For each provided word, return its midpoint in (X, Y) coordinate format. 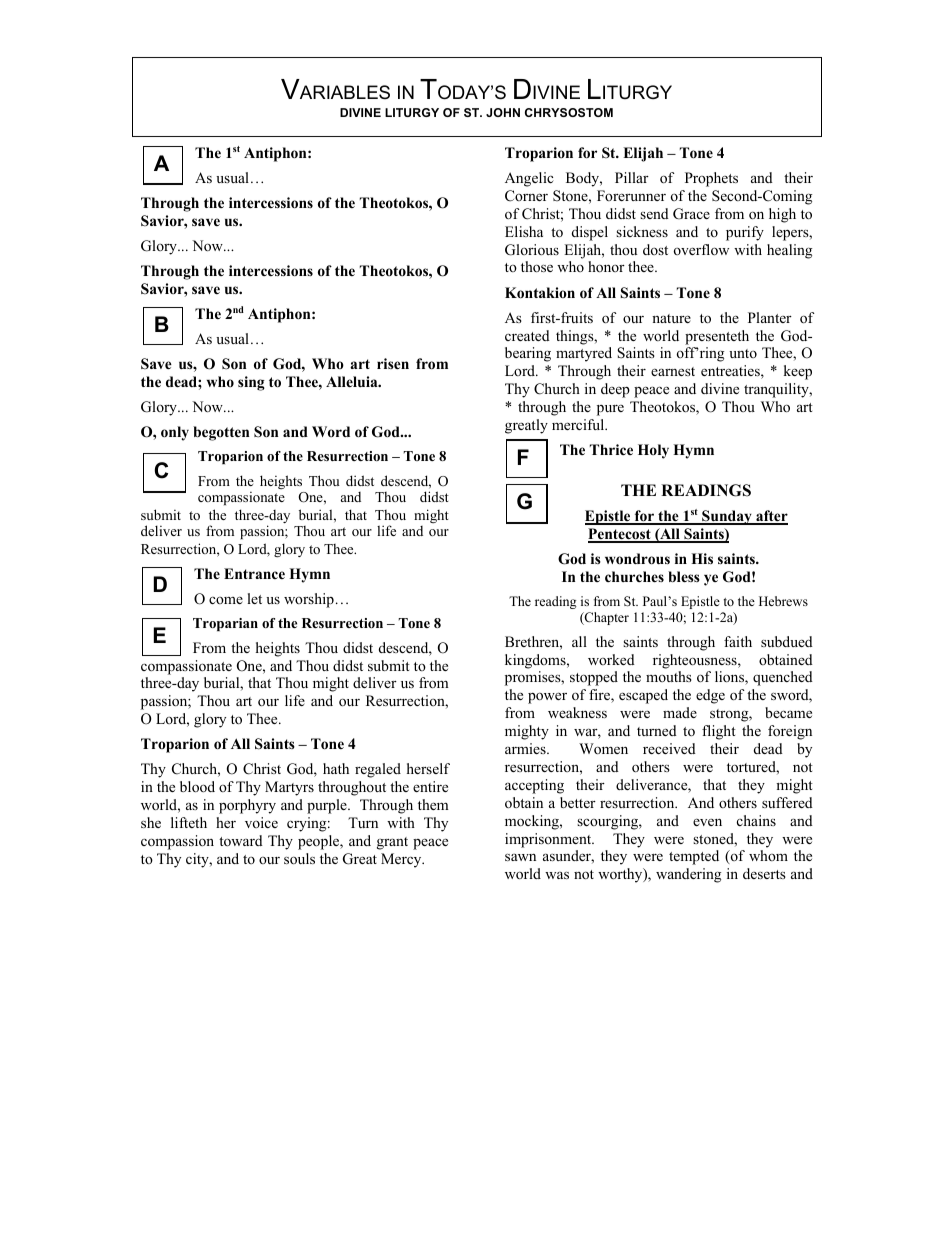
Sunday (727, 517)
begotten (221, 433)
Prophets (711, 179)
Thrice (611, 449)
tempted (694, 857)
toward (241, 840)
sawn (520, 857)
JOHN (503, 112)
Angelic (529, 179)
